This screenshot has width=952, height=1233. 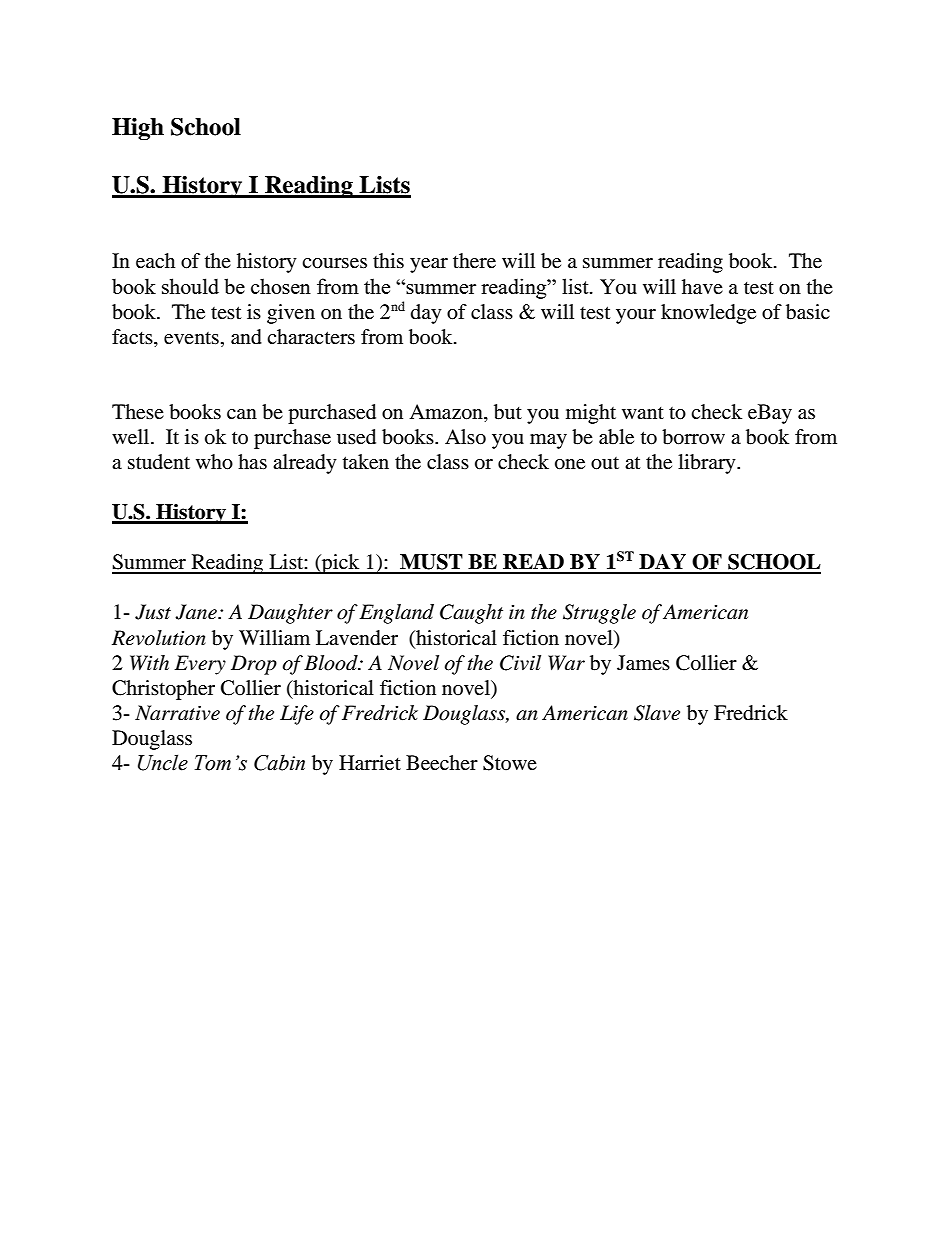 I want to click on events, so click(x=191, y=338).
